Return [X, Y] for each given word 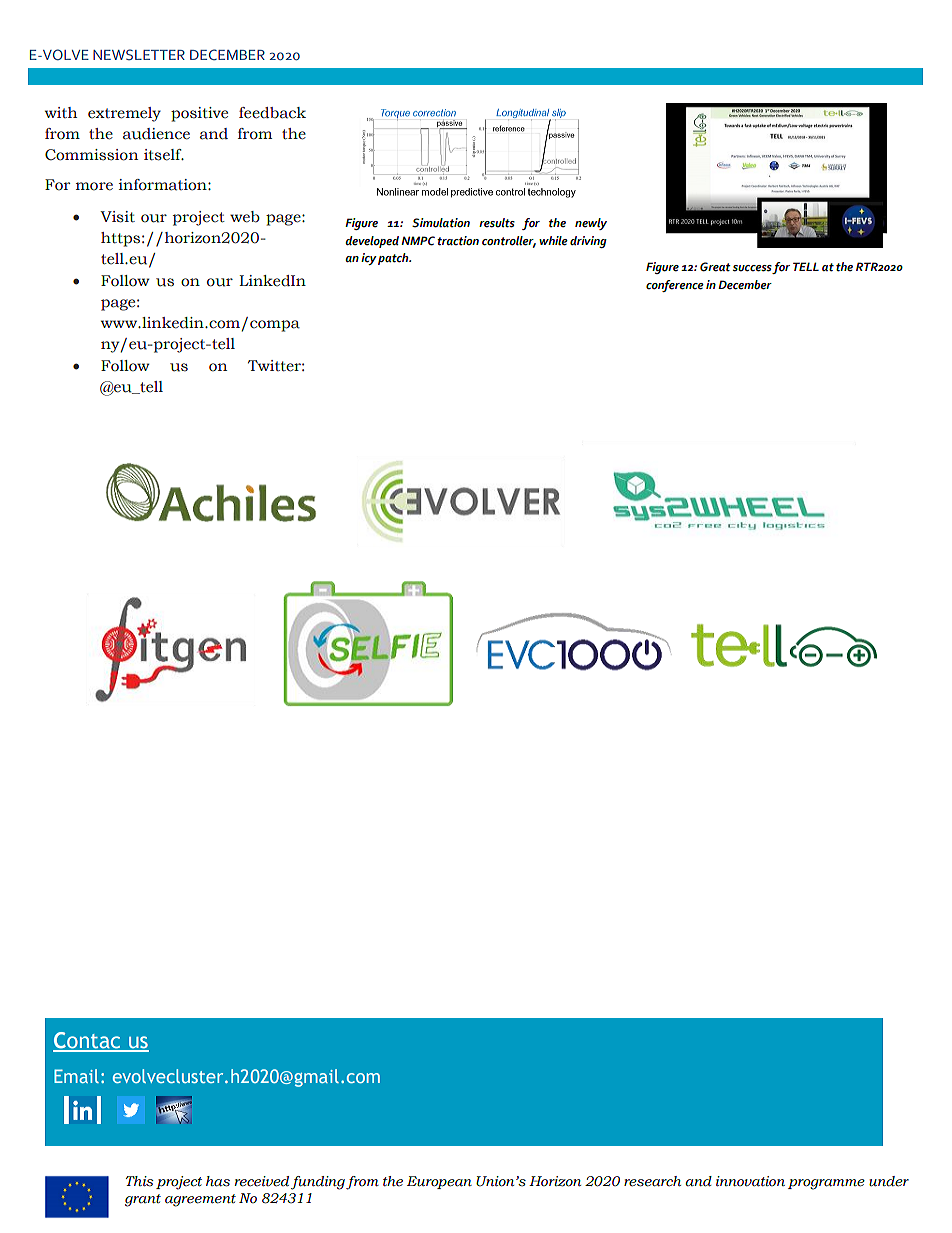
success [753, 269]
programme [826, 1184]
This [140, 1181]
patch [394, 259]
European [439, 1182]
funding [318, 1183]
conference [675, 286]
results [497, 223]
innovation [750, 1181]
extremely [124, 114]
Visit [117, 217]
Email [76, 1076]
